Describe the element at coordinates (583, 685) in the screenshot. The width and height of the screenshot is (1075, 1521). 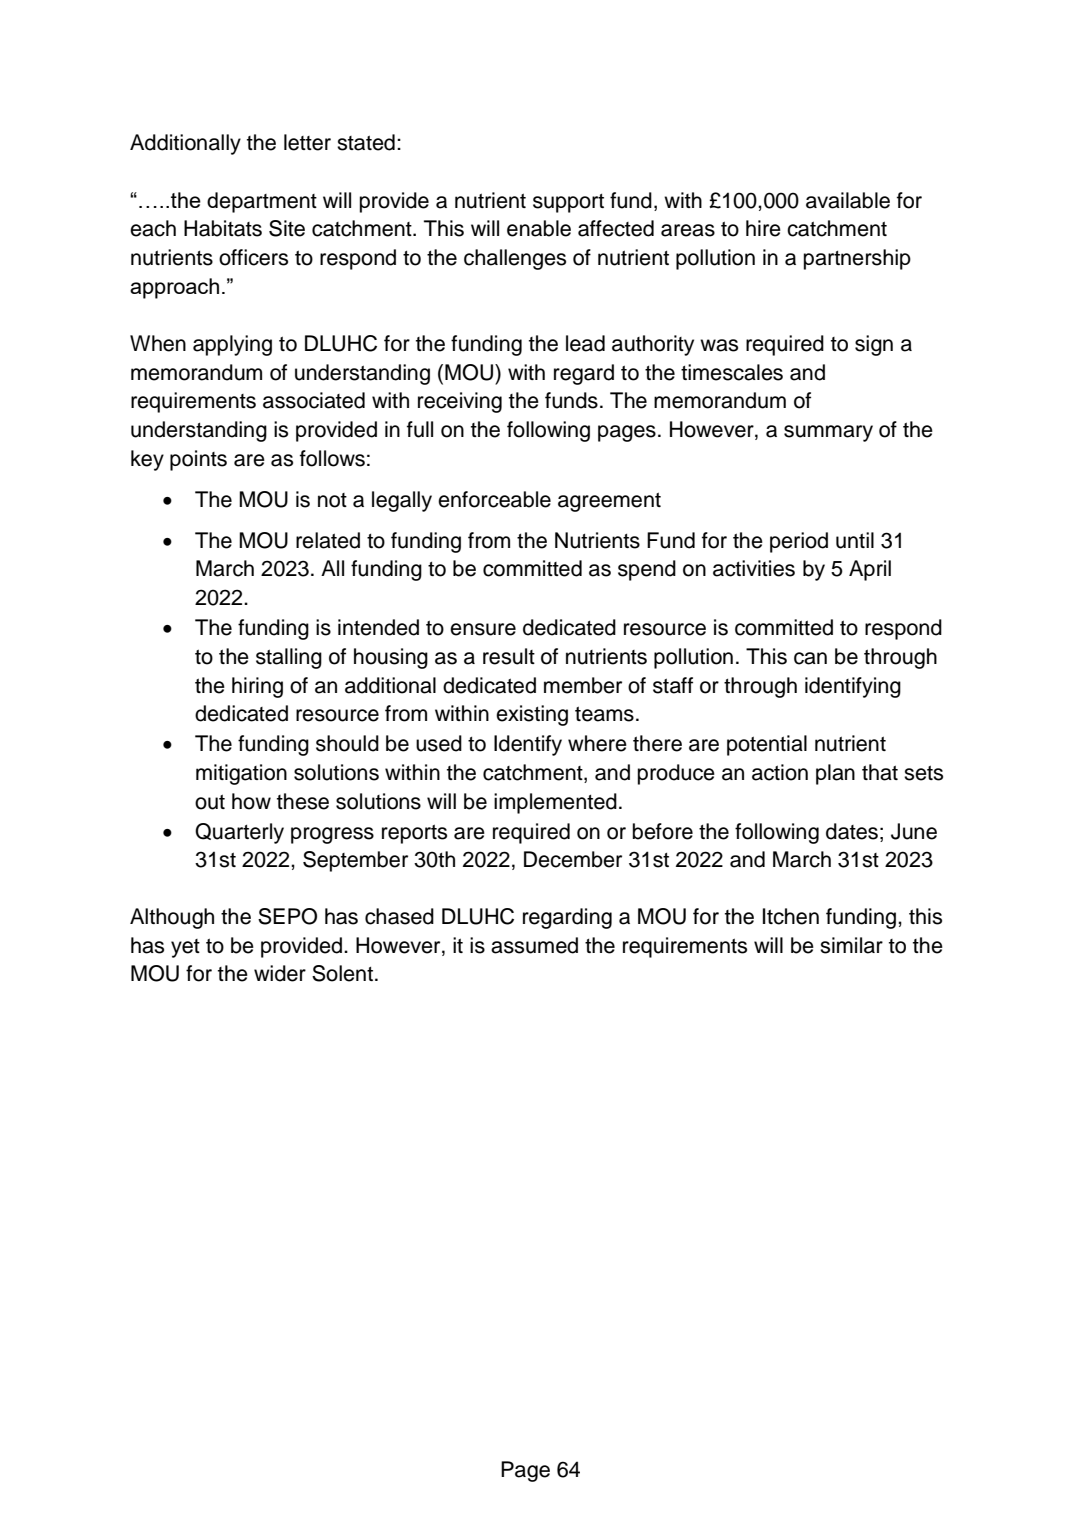
I see `member` at that location.
